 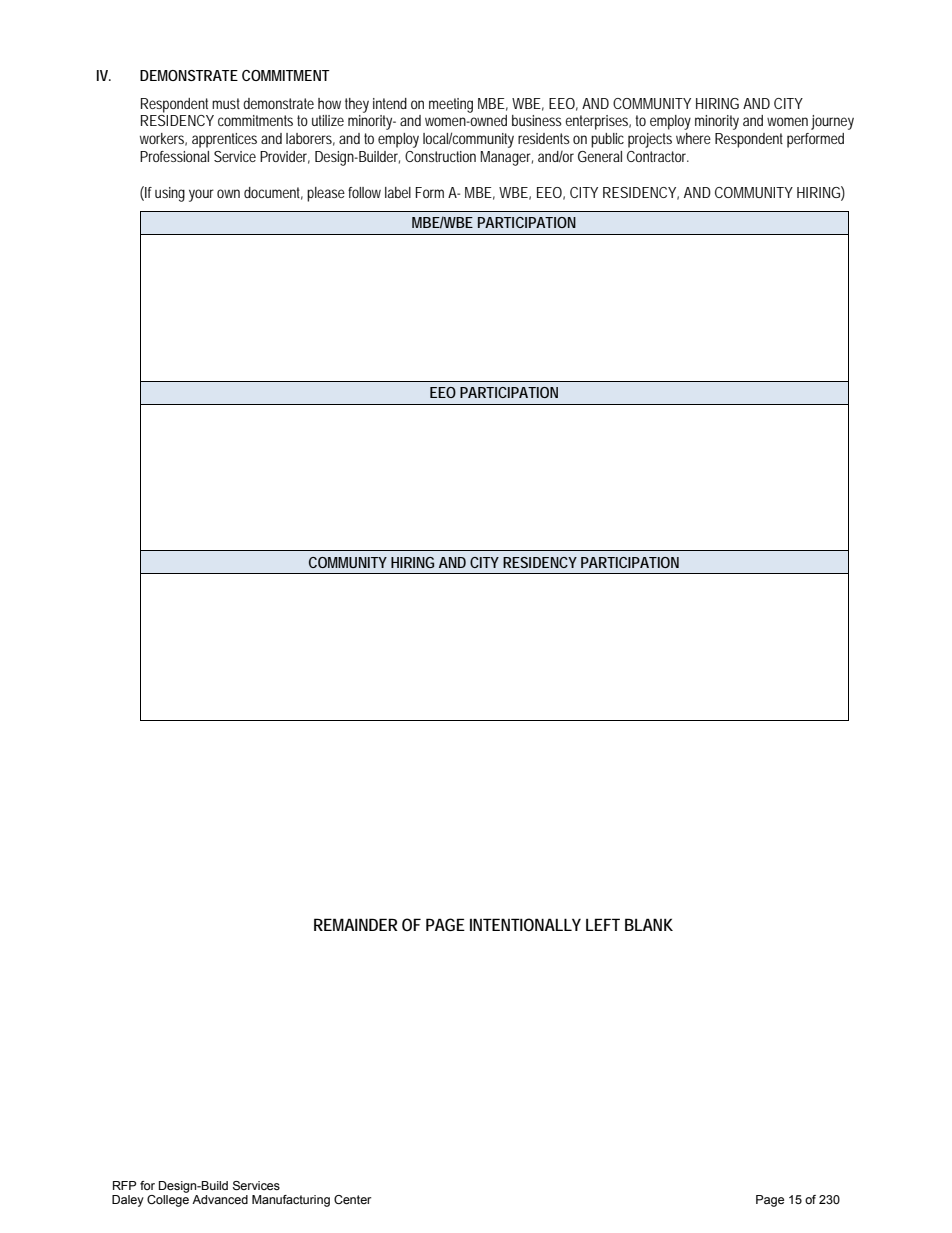 I want to click on apprentices, so click(x=224, y=140).
